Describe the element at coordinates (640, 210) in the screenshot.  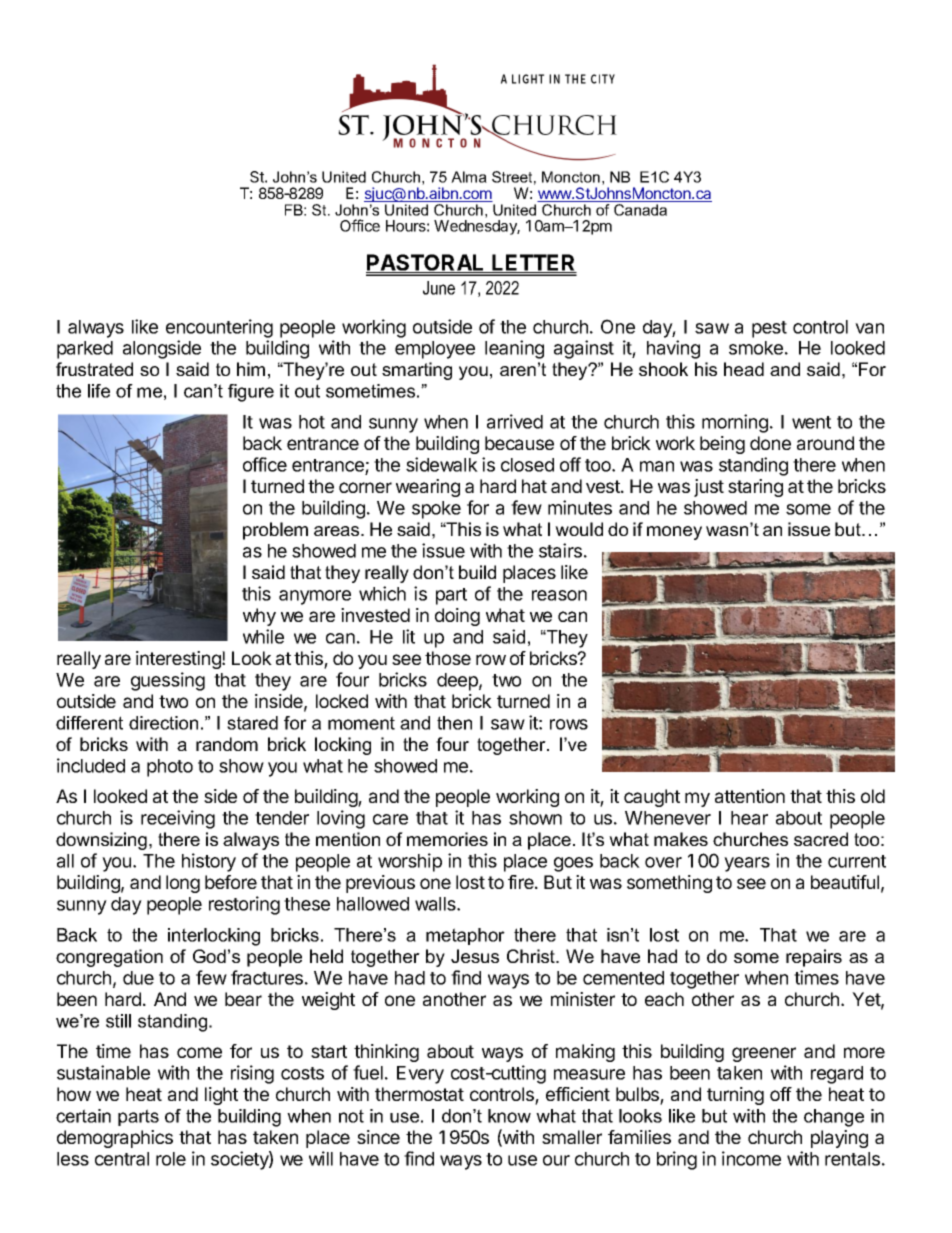
I see `Canada` at that location.
